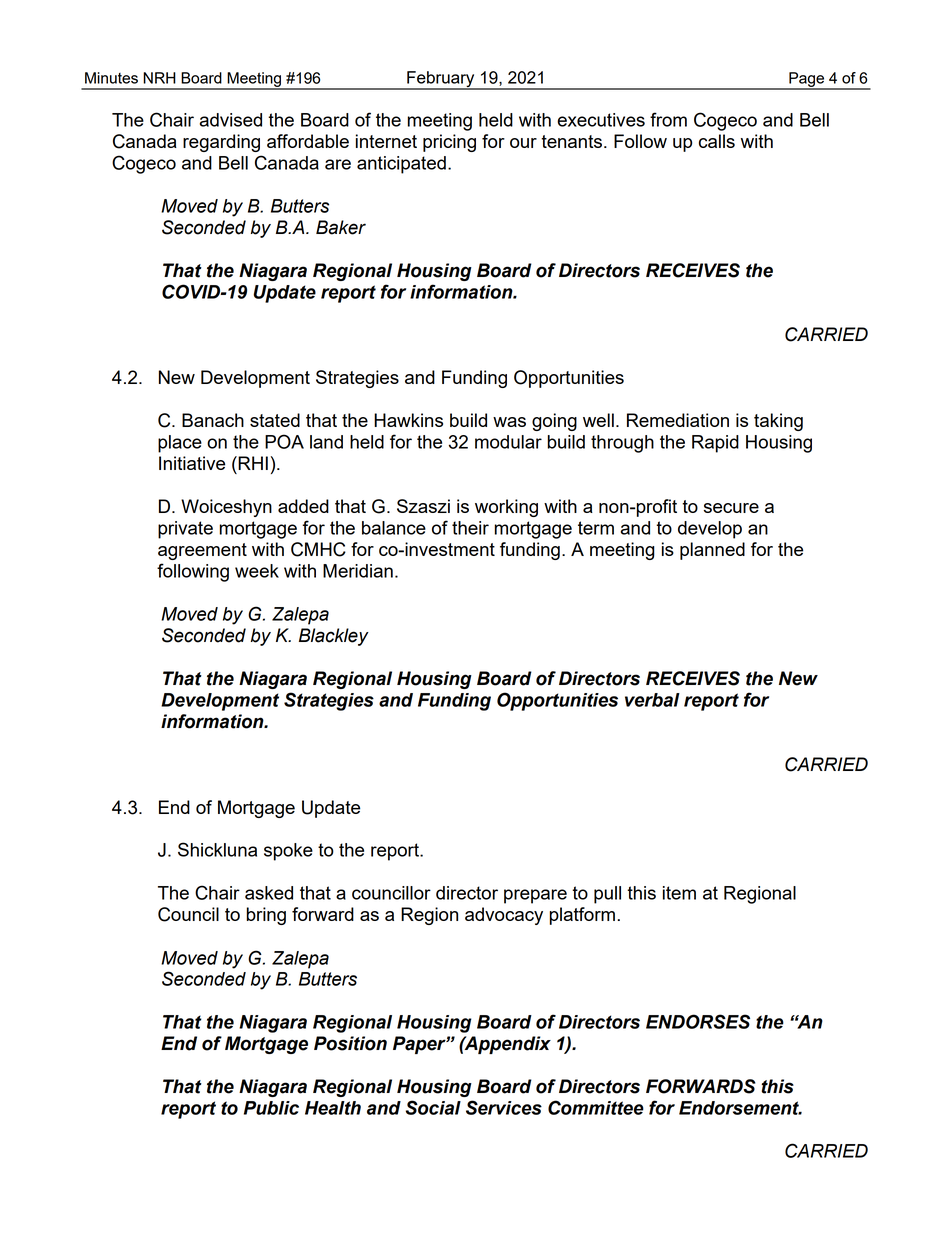  Describe the element at coordinates (271, 1108) in the screenshot. I see `Public` at that location.
